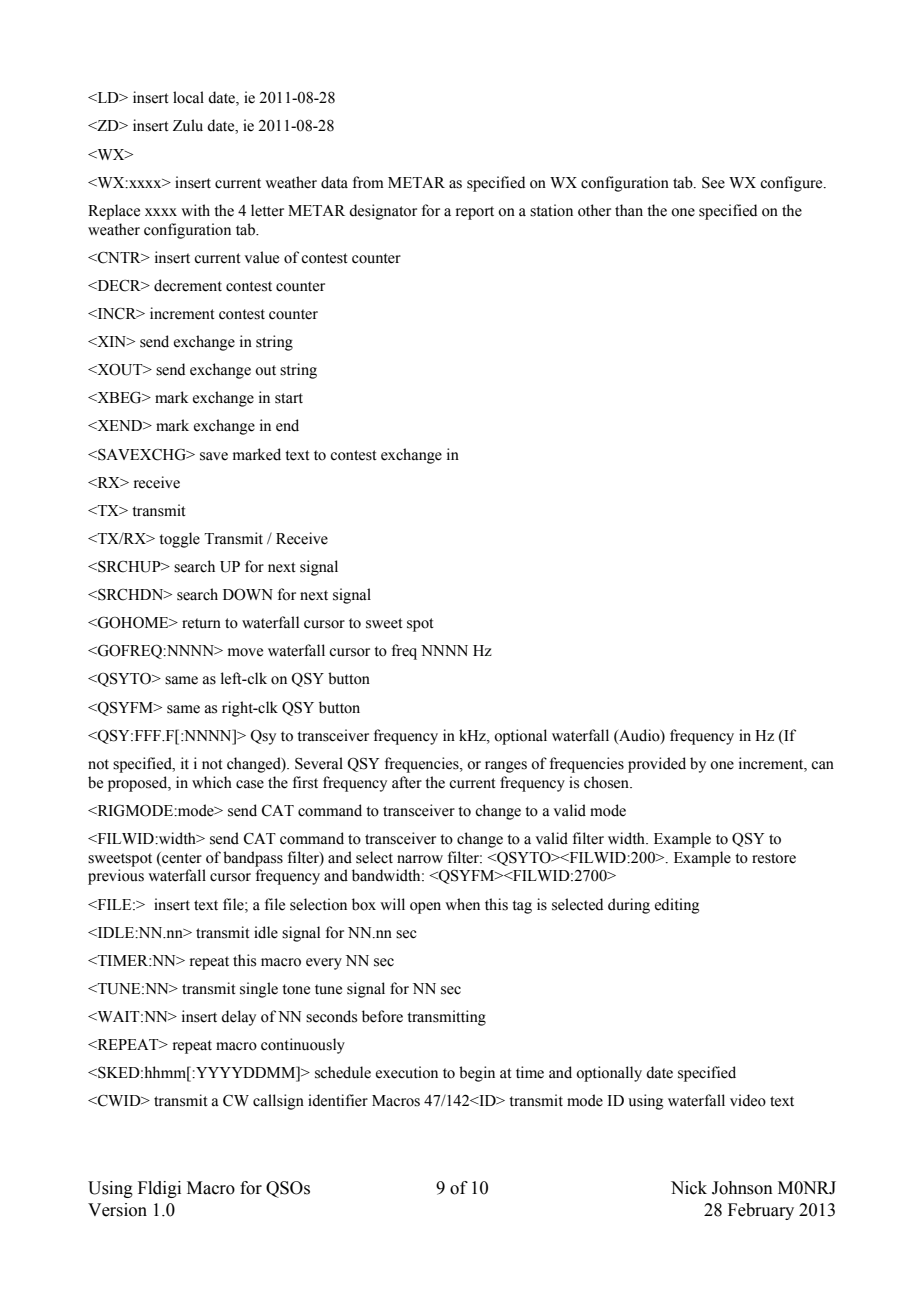 Image resolution: width=924 pixels, height=1308 pixels. I want to click on See, so click(713, 182).
